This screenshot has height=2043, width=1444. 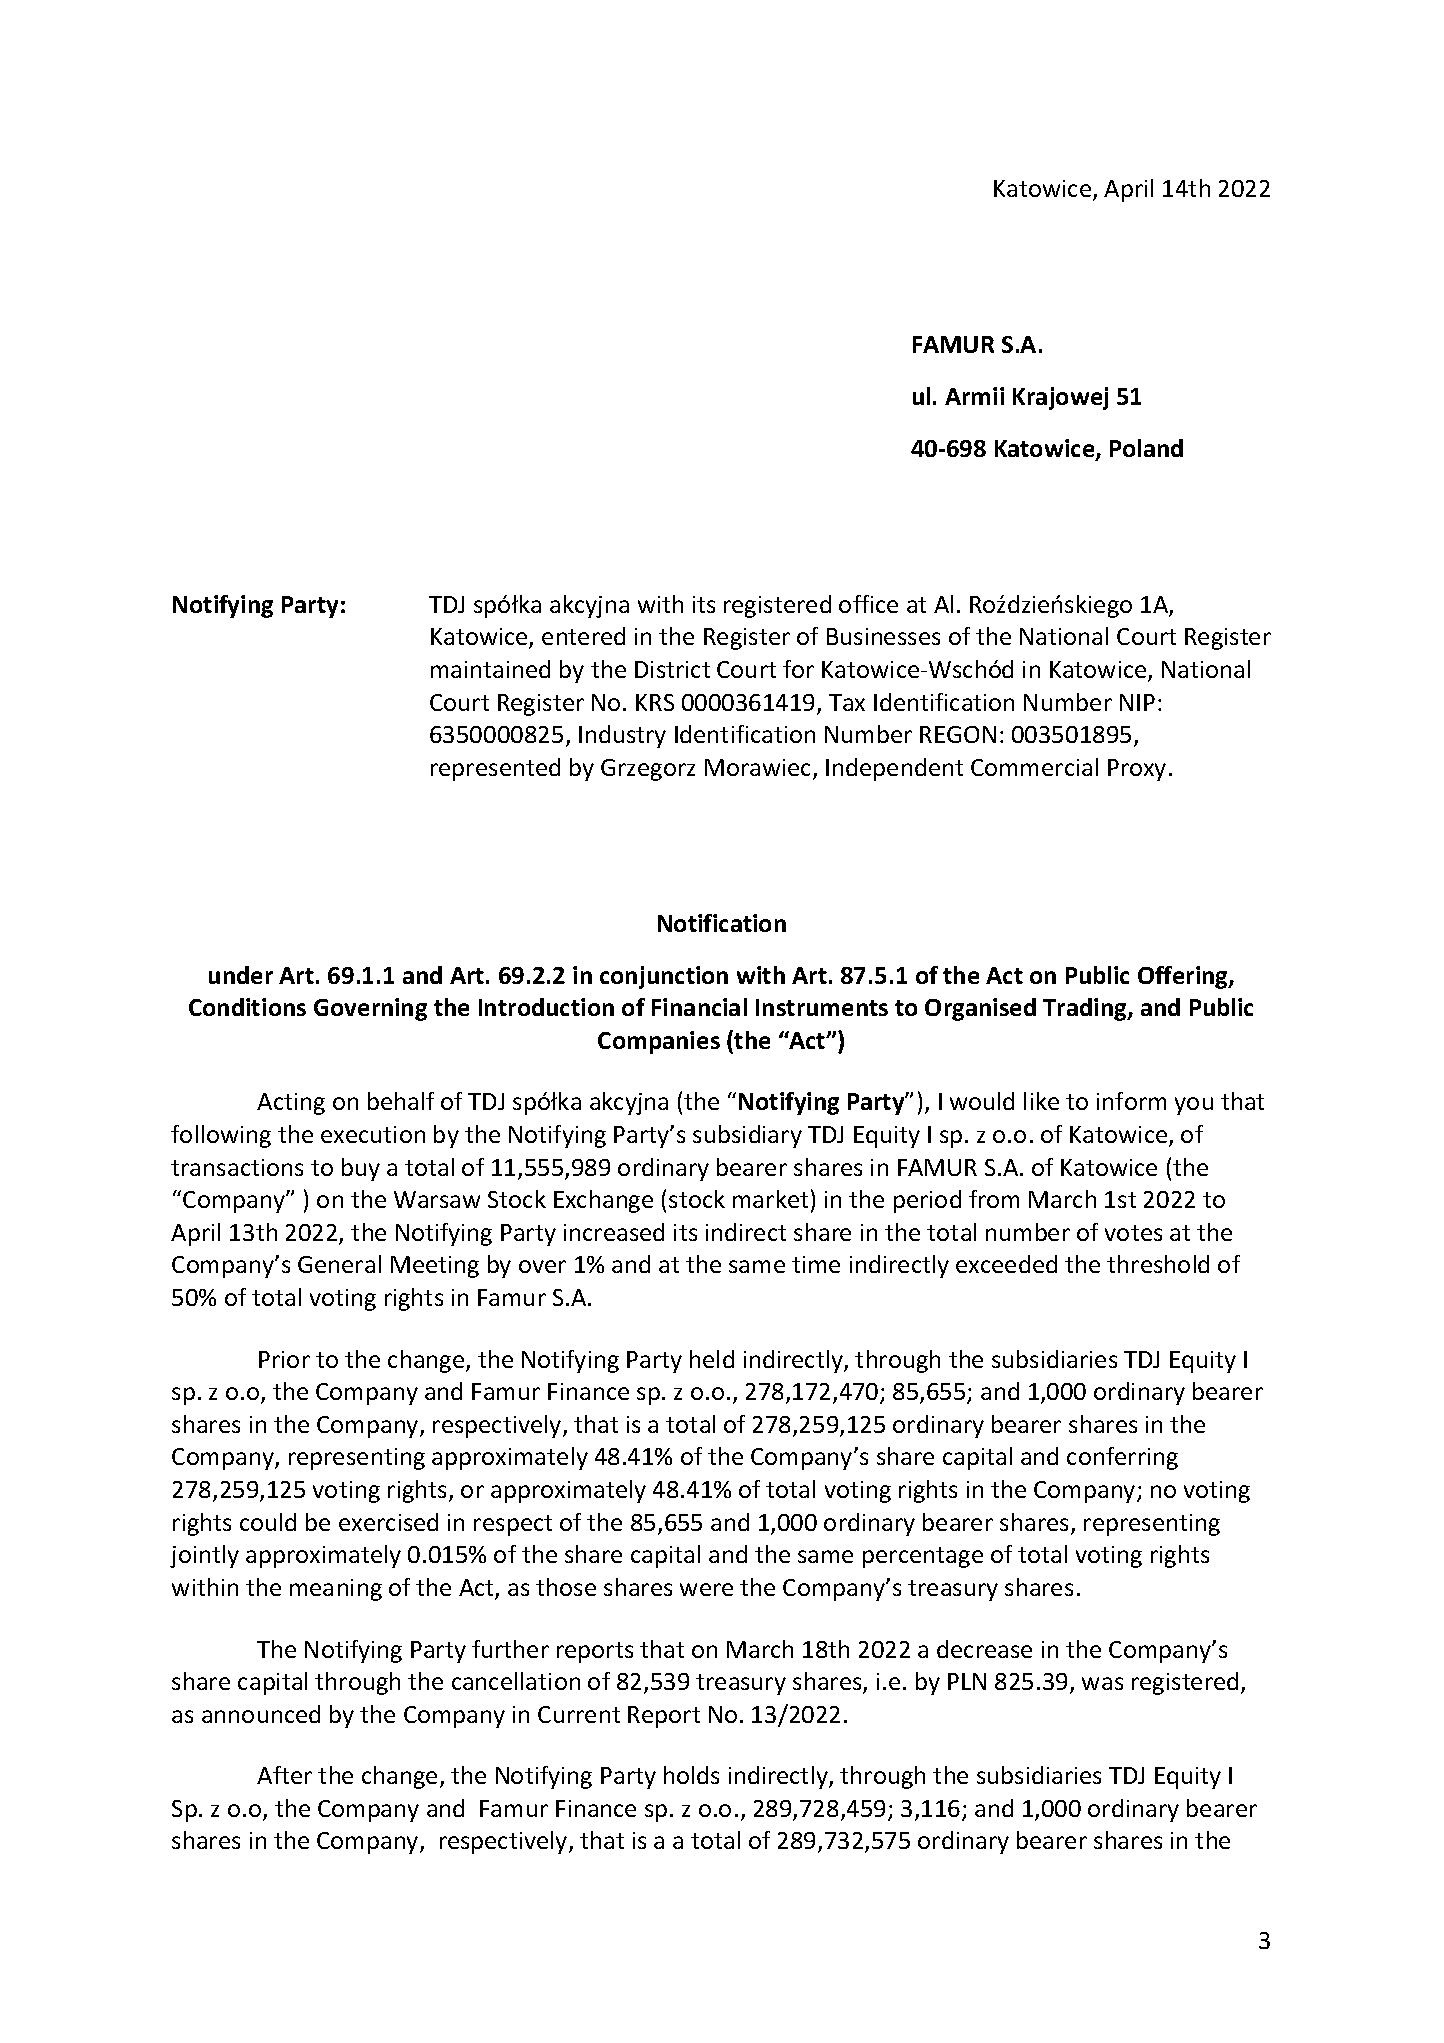 I want to click on holds, so click(x=691, y=1775).
